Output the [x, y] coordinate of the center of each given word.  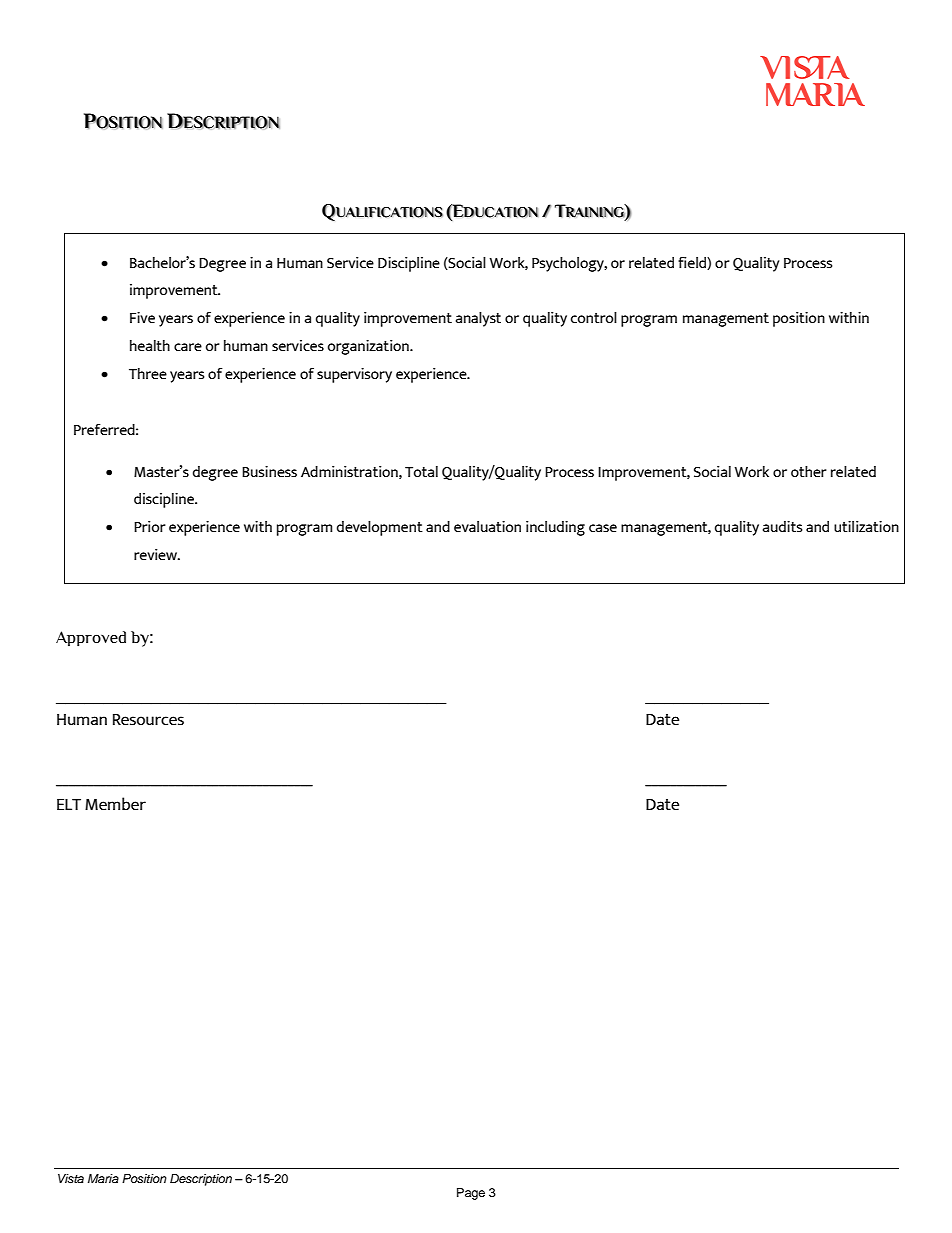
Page [471, 1194]
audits [782, 526]
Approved [91, 639]
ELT [69, 804]
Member [115, 803]
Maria [103, 1178]
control [594, 317]
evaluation [487, 526]
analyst [478, 319]
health [150, 345]
